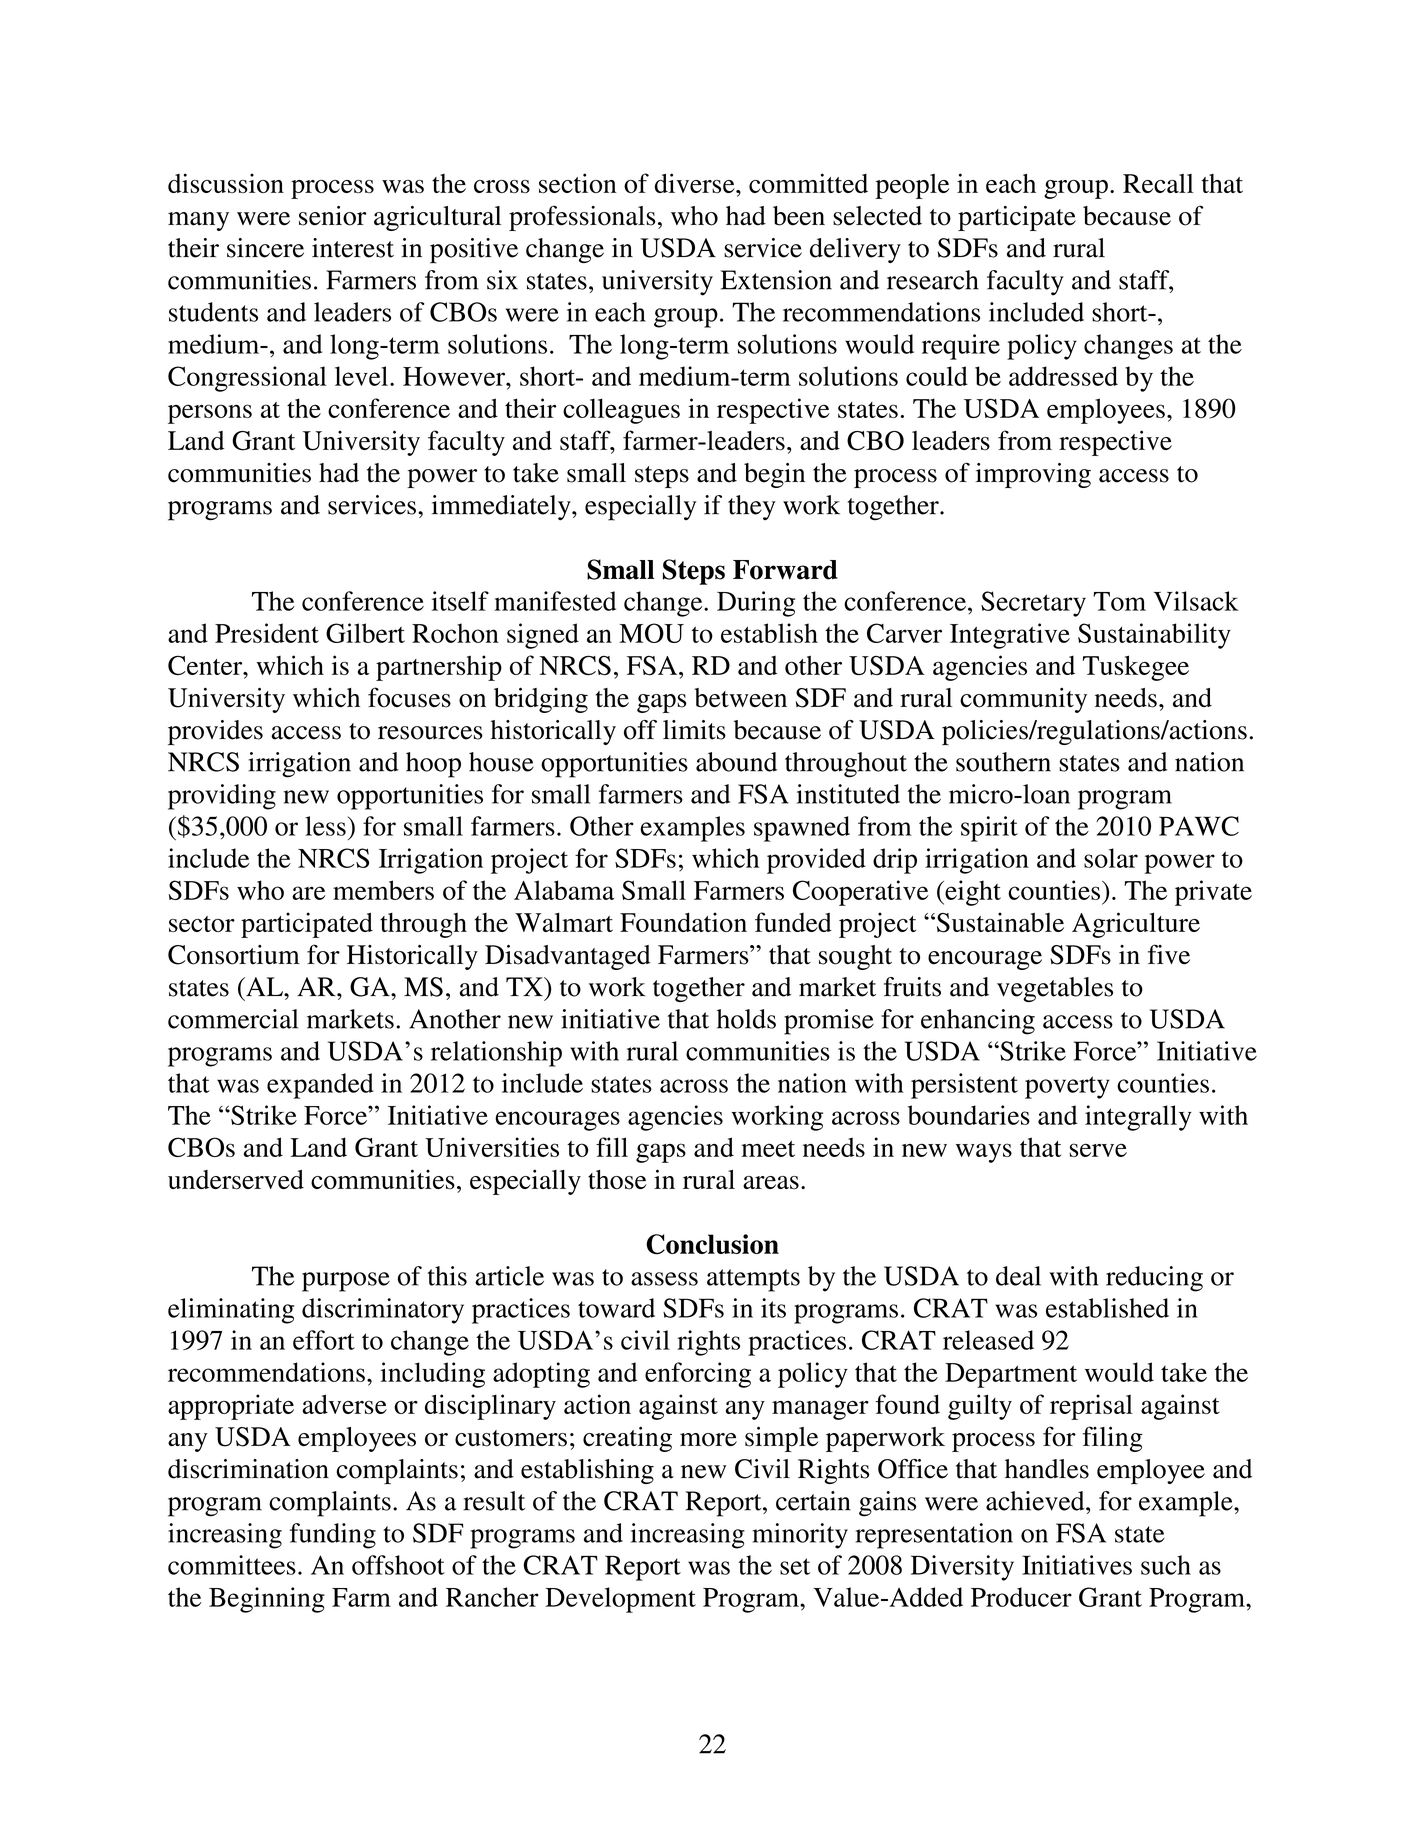  Describe the element at coordinates (1166, 1565) in the screenshot. I see `such` at that location.
